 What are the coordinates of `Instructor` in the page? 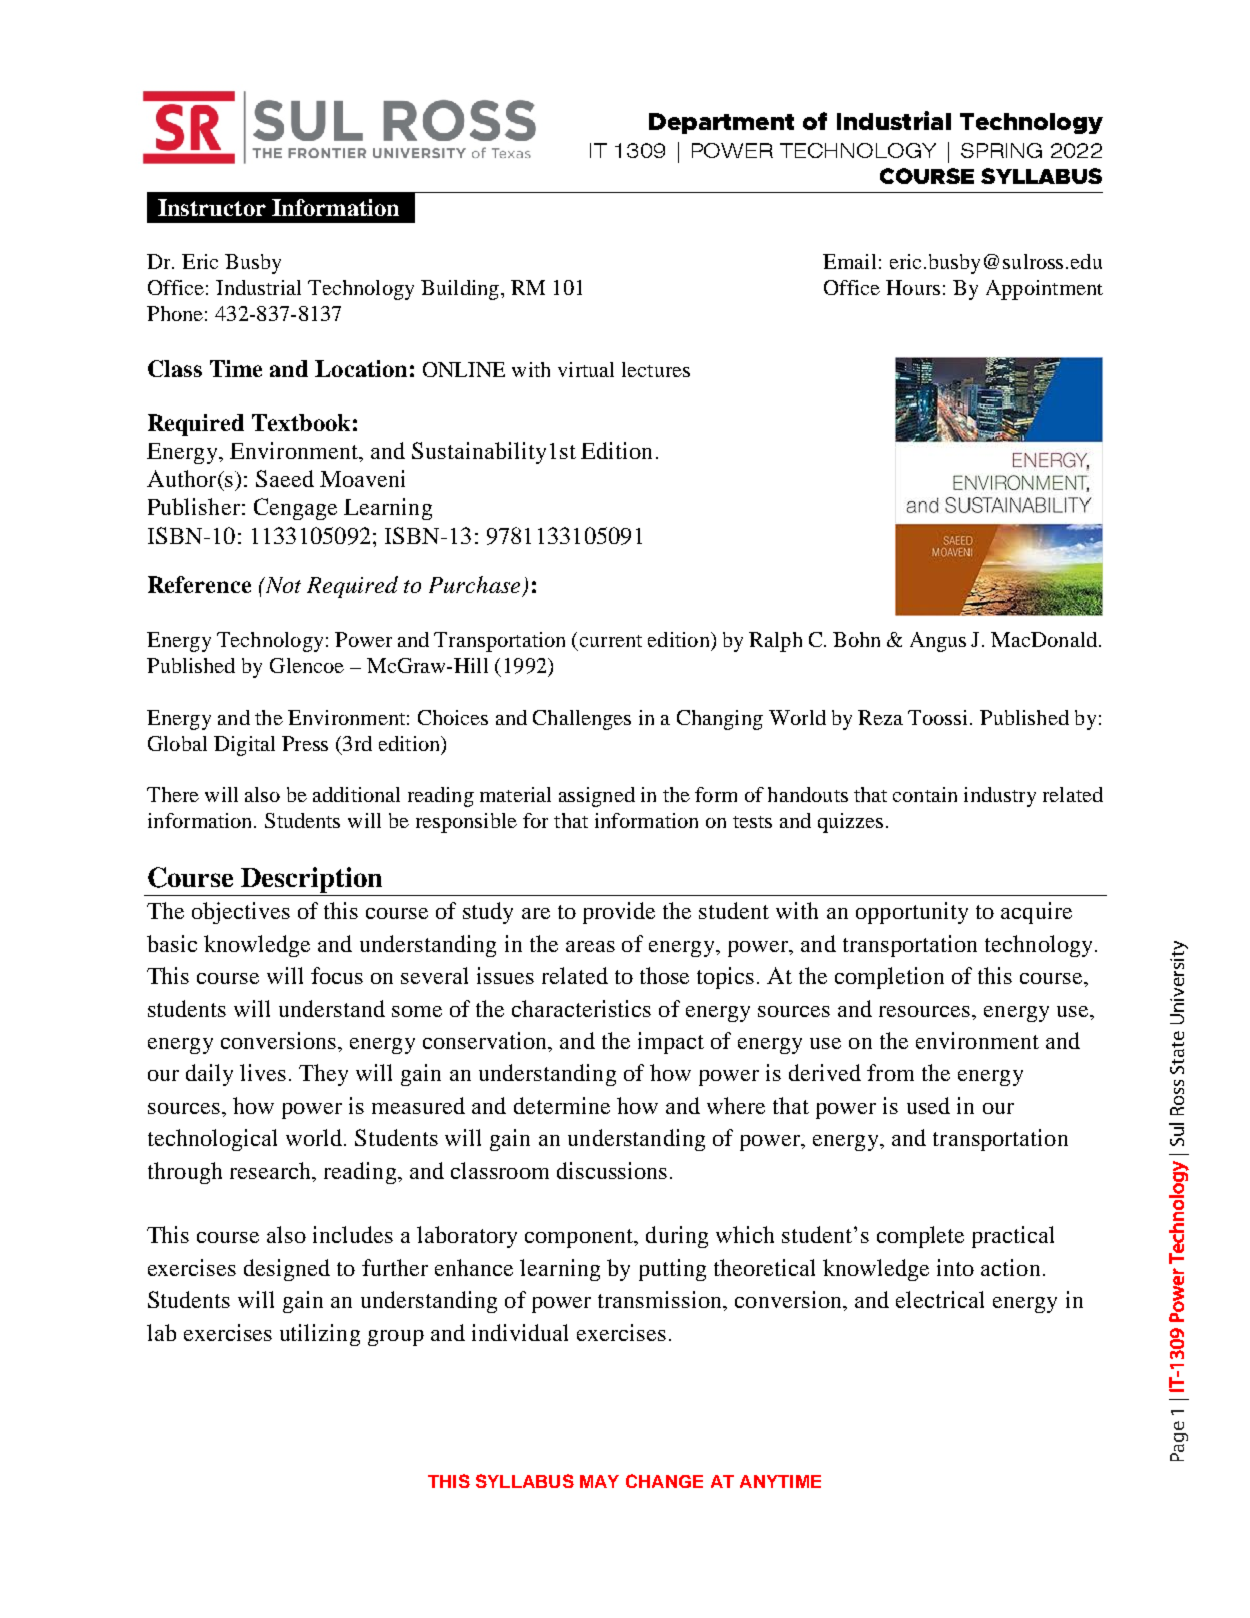 It's located at (212, 207).
